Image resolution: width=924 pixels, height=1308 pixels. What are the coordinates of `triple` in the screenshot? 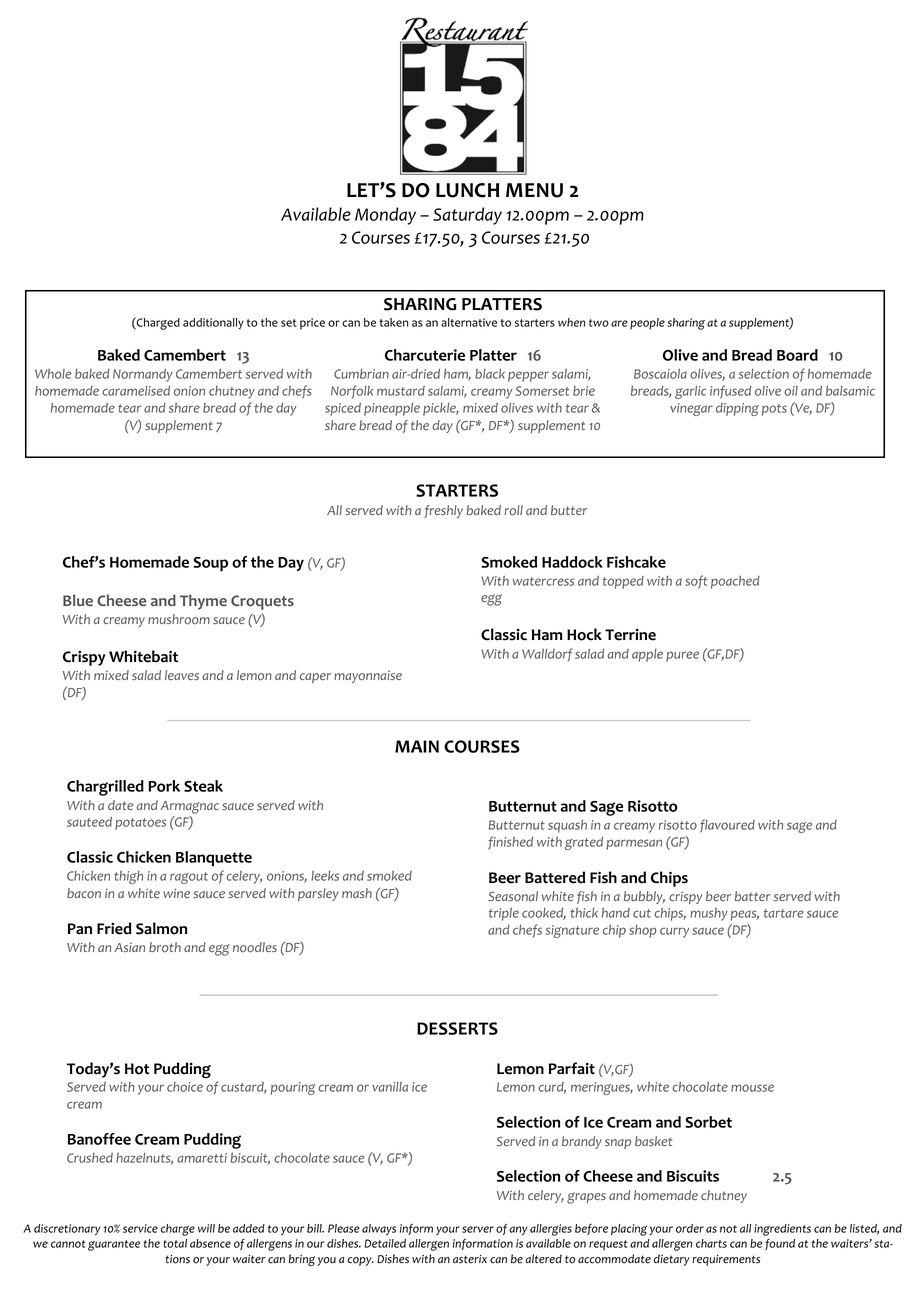 It's located at (504, 914).
